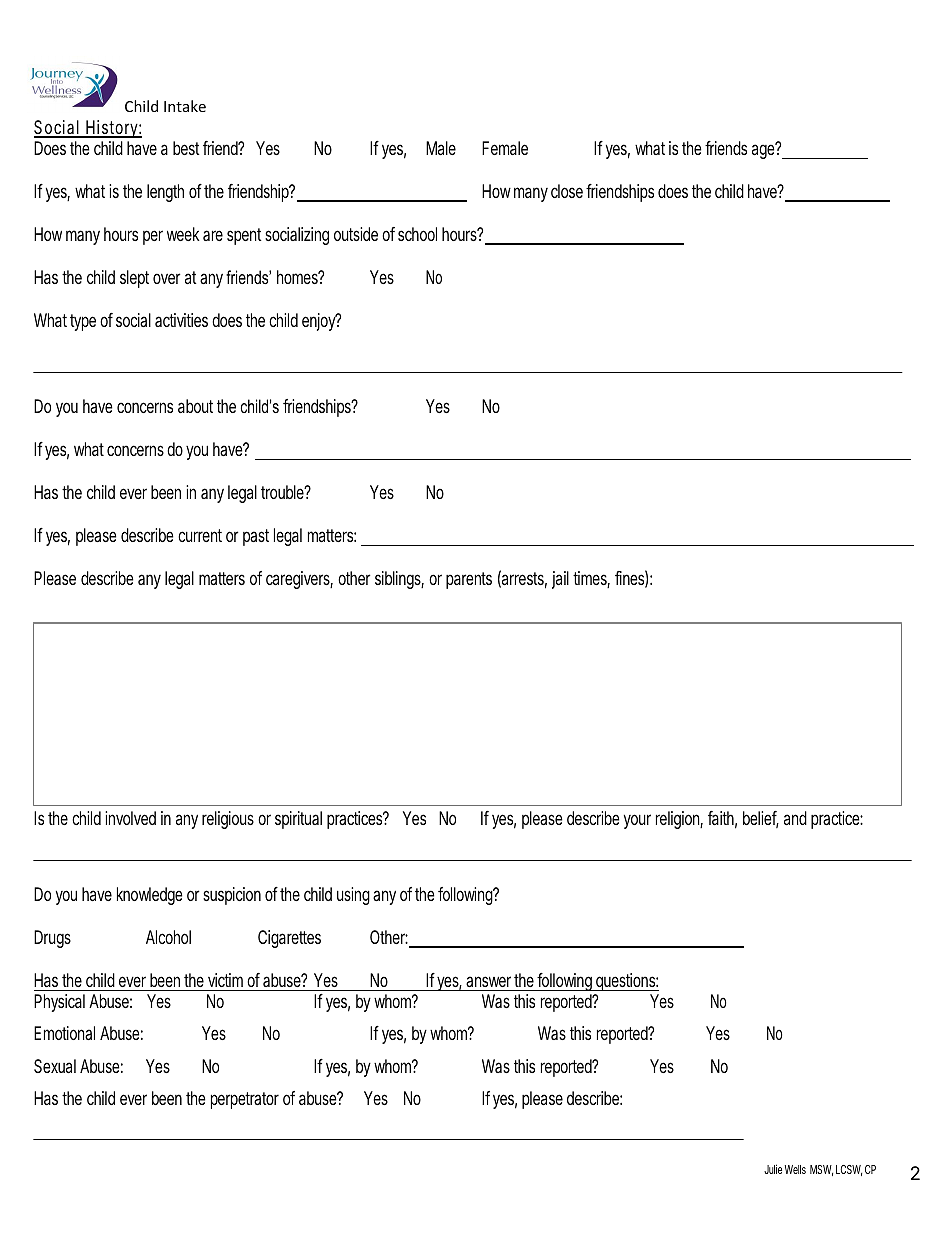 The width and height of the screenshot is (952, 1233). What do you see at coordinates (195, 406) in the screenshot?
I see `about` at bounding box center [195, 406].
